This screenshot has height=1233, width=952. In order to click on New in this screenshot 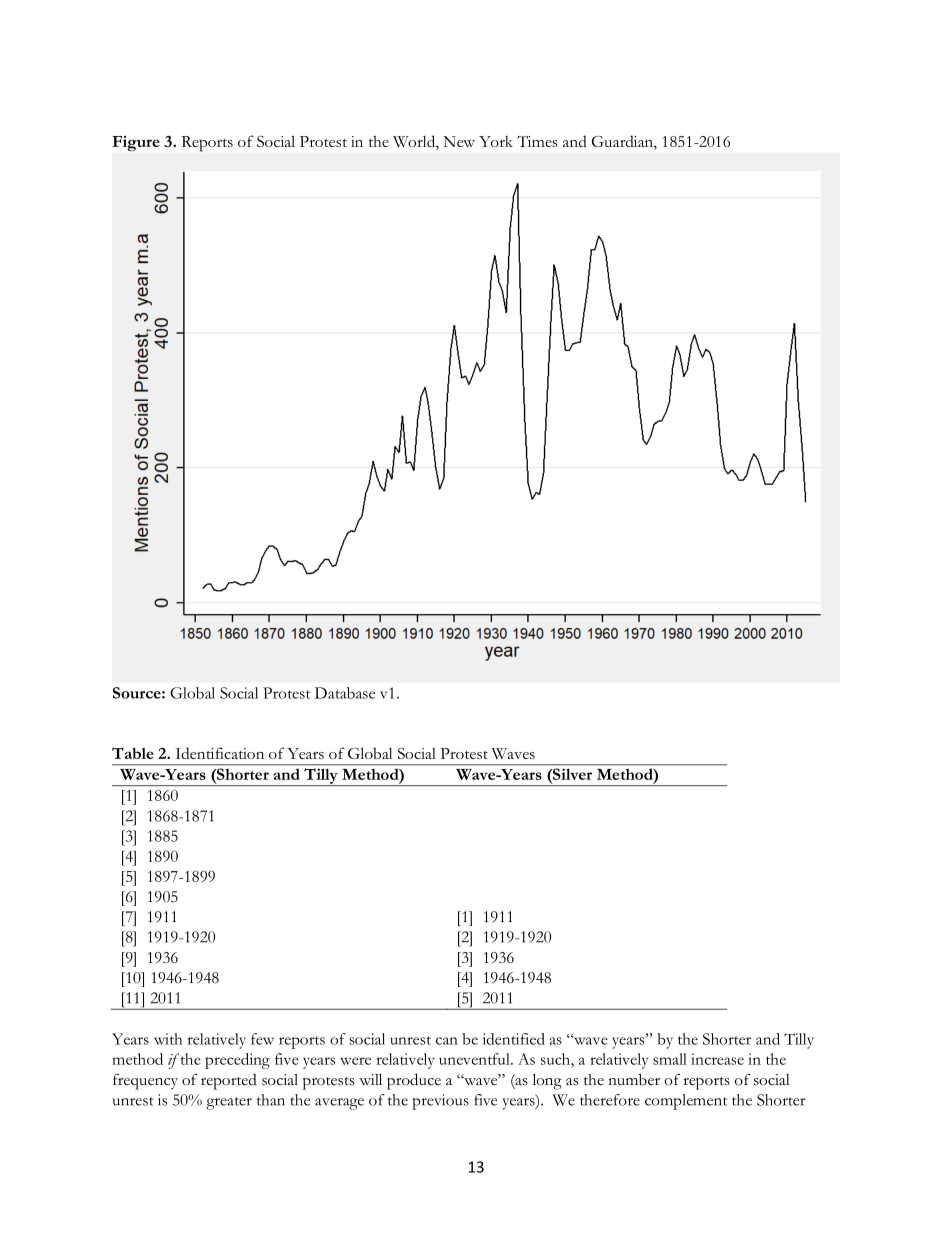, I will do `click(459, 141)`.
